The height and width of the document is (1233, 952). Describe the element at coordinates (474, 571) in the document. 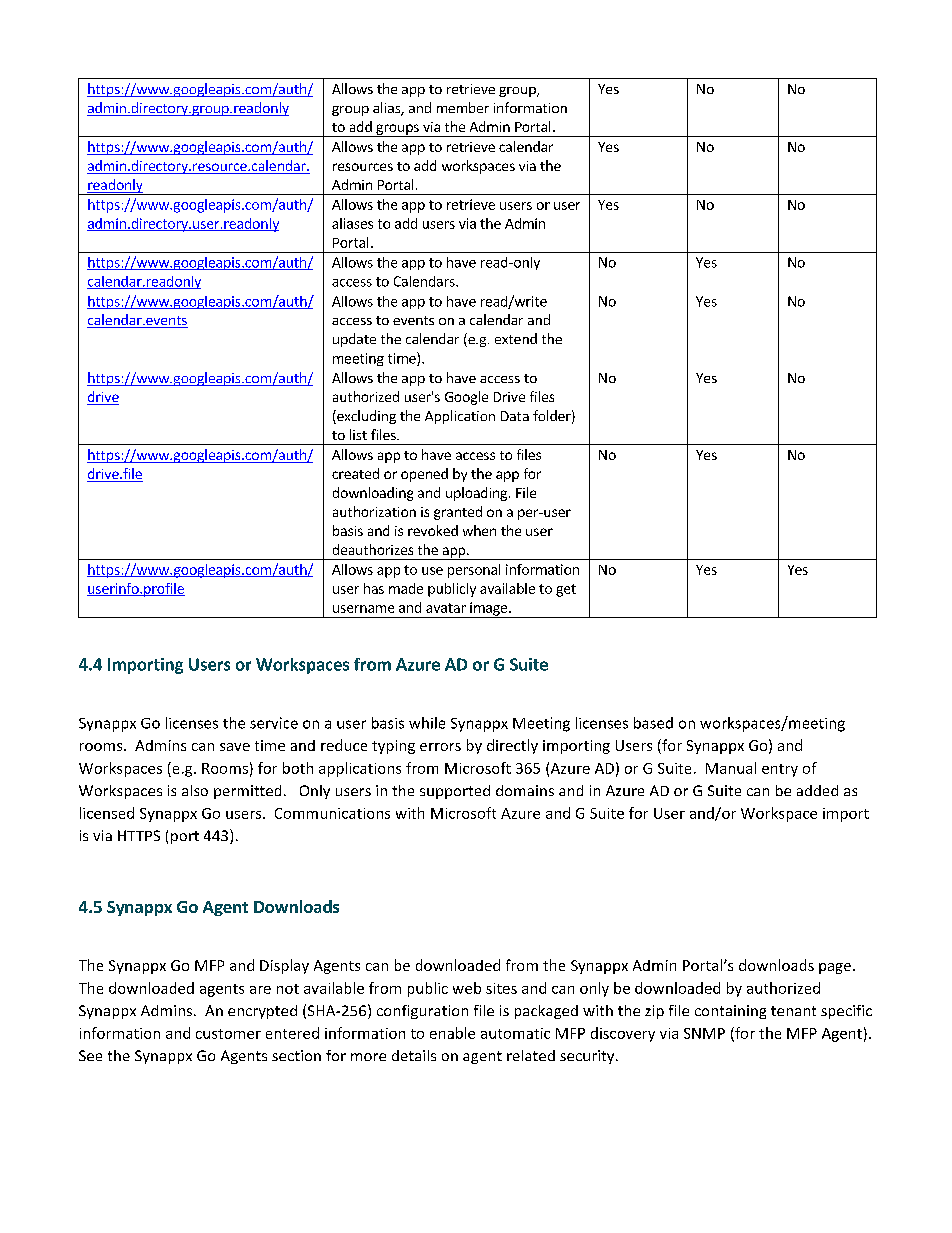

I see `personal` at that location.
